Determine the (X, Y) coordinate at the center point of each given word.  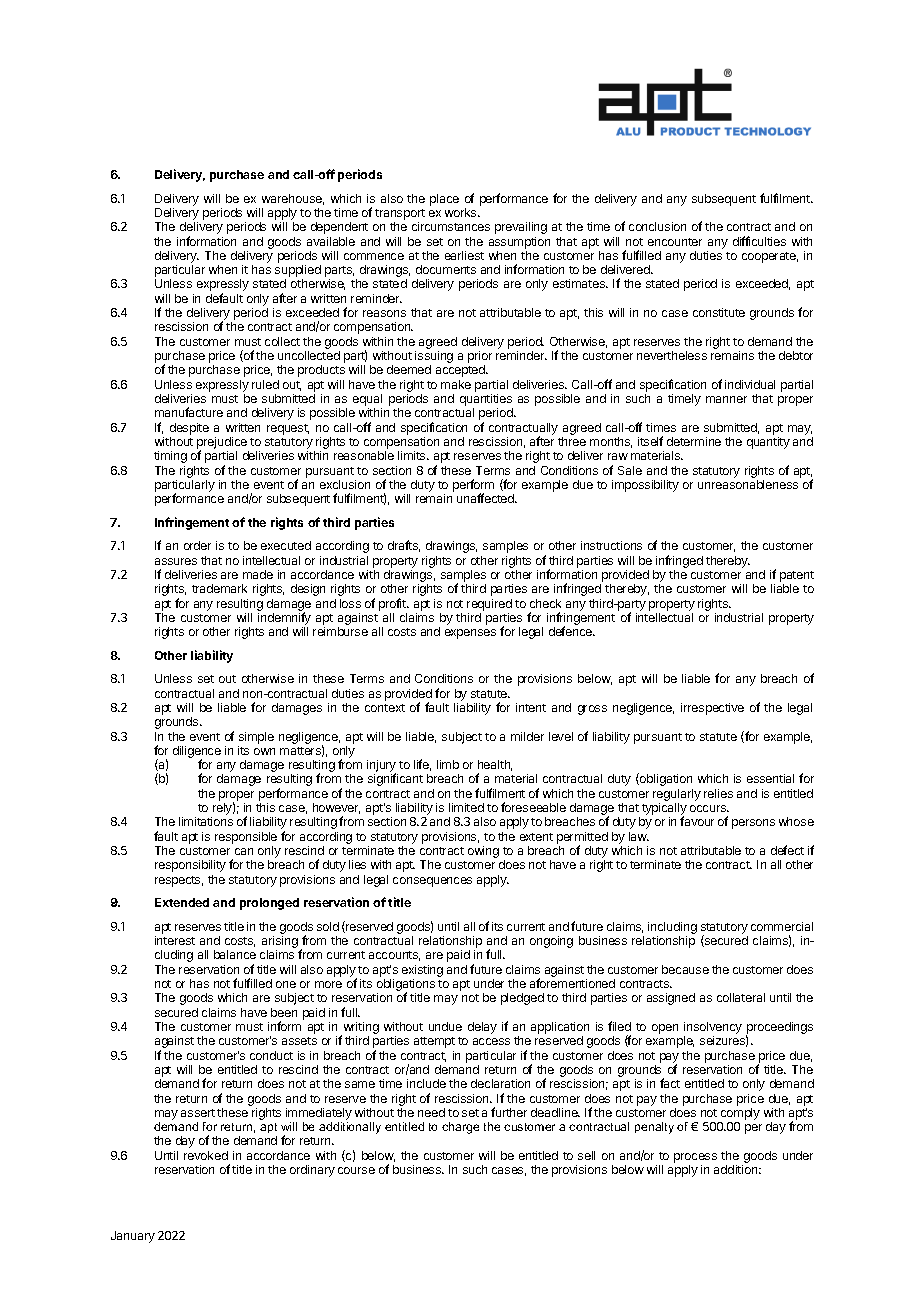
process (695, 1158)
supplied (298, 272)
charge (460, 1128)
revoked (206, 1155)
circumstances (451, 226)
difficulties (759, 241)
